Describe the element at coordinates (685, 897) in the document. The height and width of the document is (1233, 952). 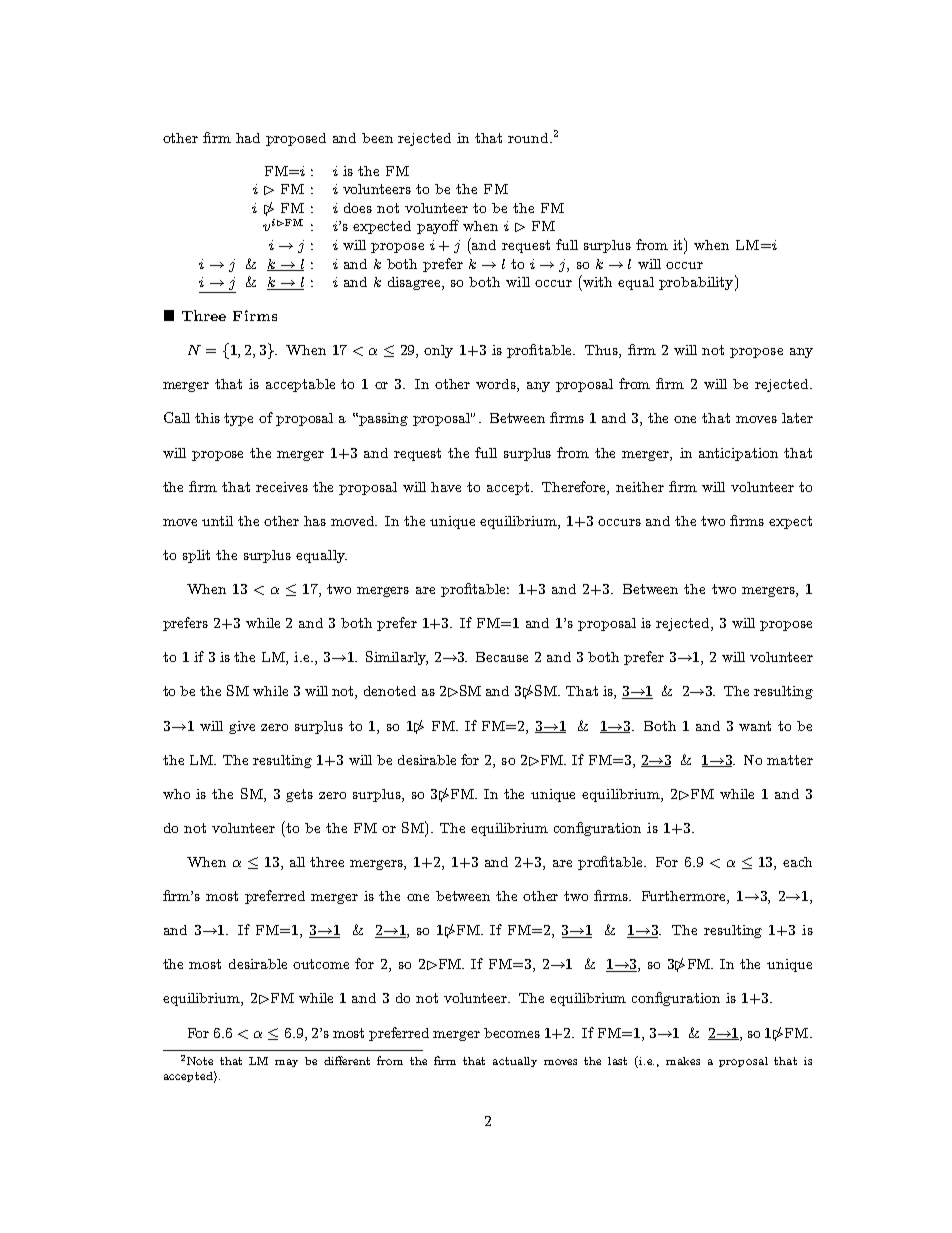
I see `Furthermore` at that location.
